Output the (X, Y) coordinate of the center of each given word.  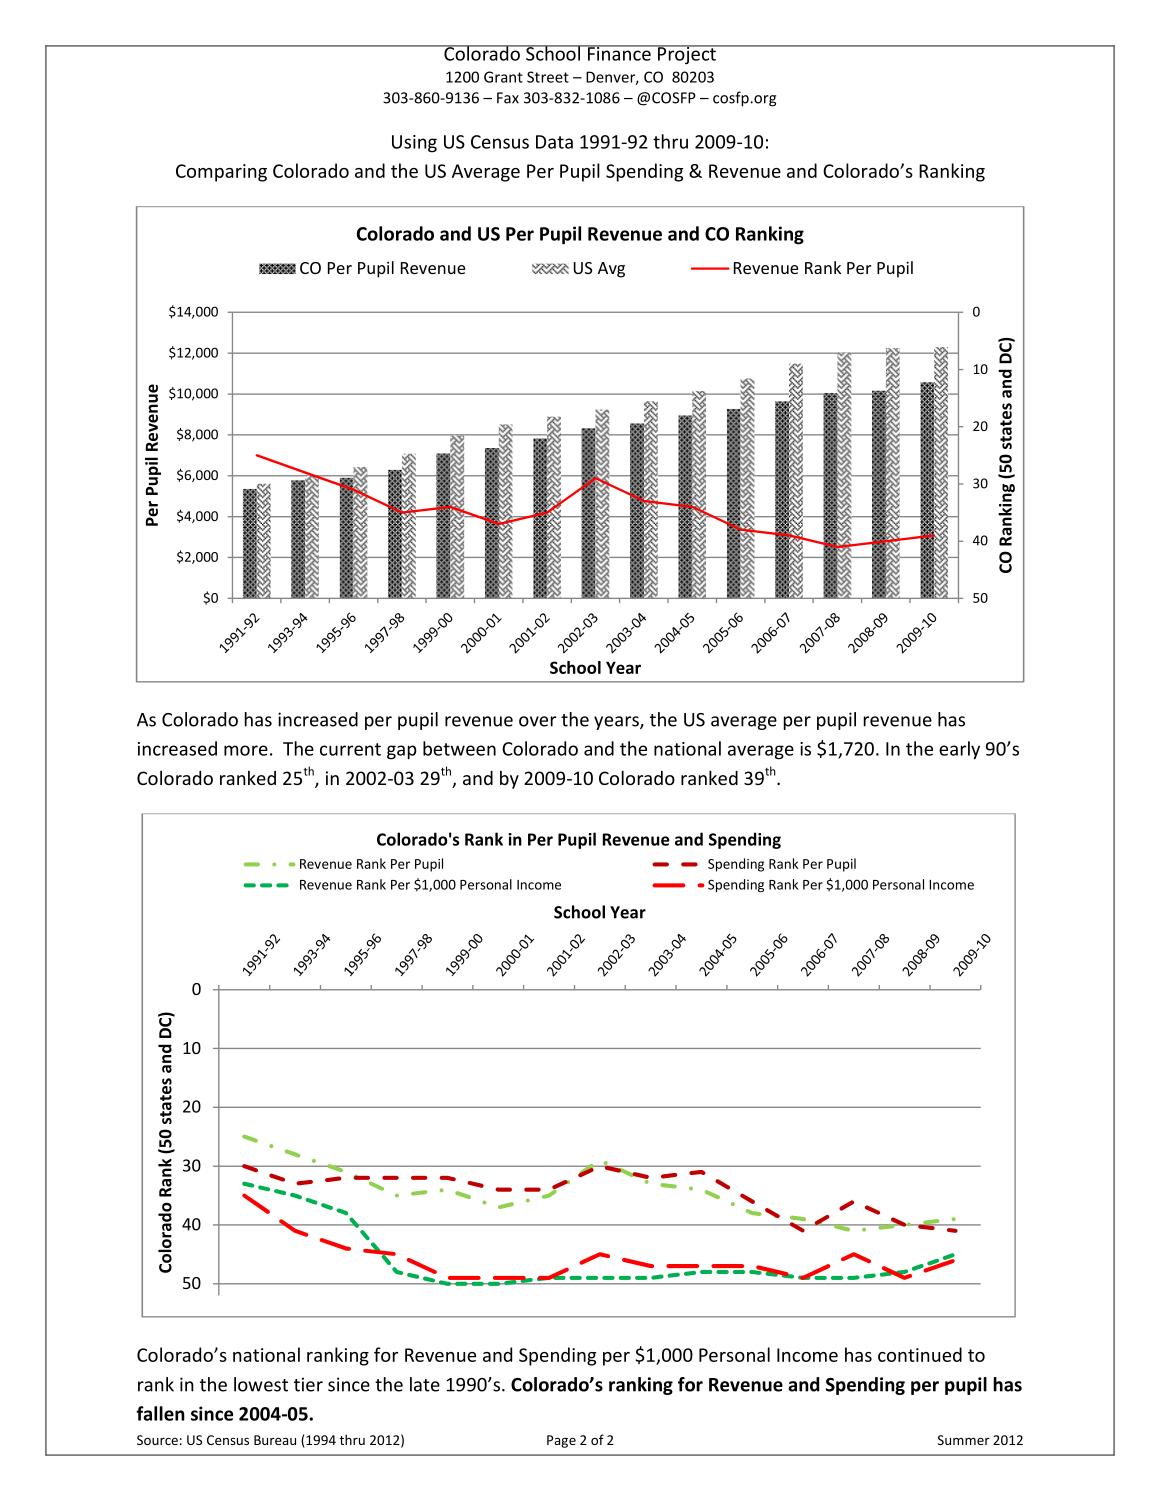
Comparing (221, 173)
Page (561, 1441)
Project (687, 54)
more (246, 750)
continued (920, 1354)
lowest (261, 1384)
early (959, 750)
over (537, 721)
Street (548, 77)
